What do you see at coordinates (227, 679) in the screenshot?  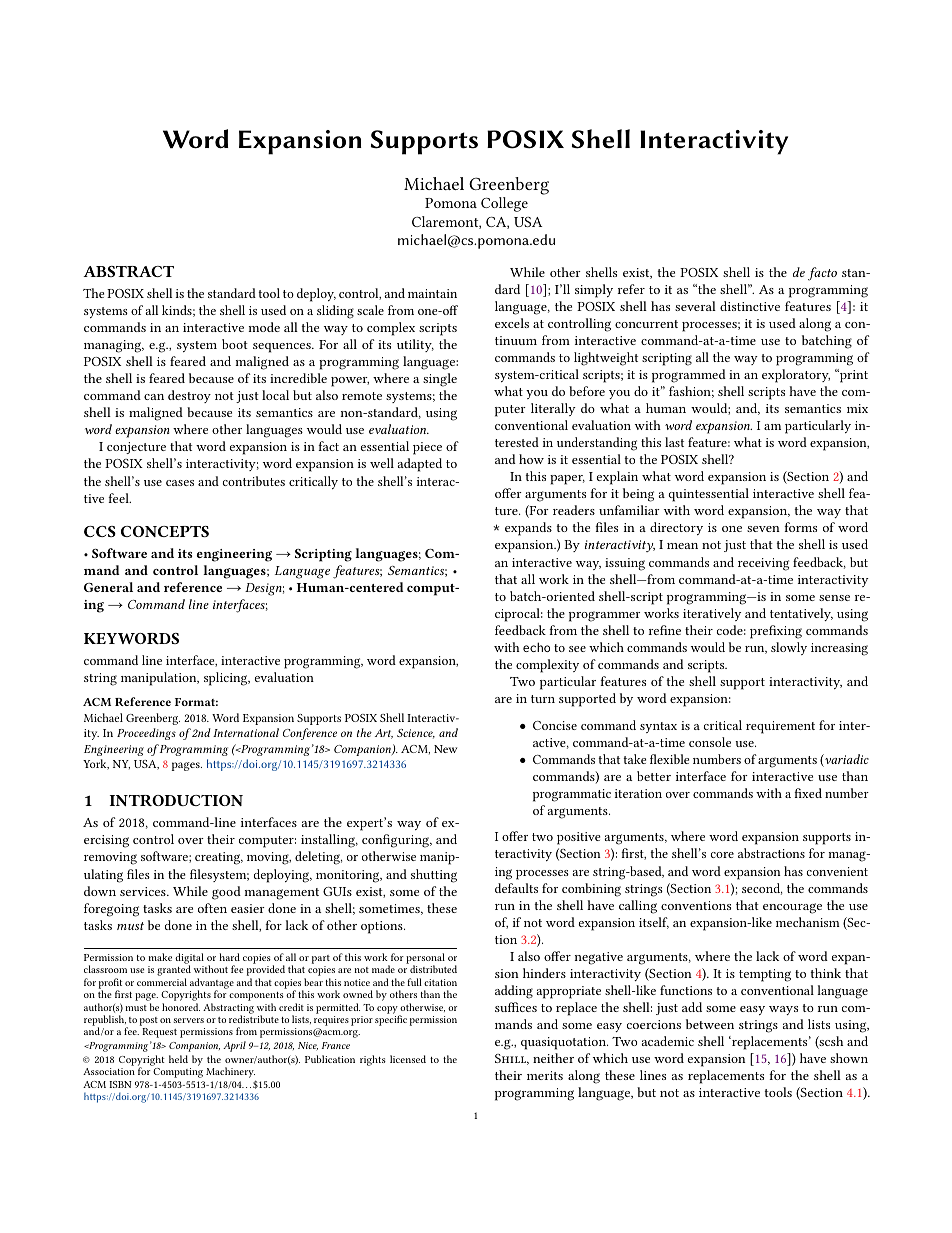 I see `splicing` at bounding box center [227, 679].
